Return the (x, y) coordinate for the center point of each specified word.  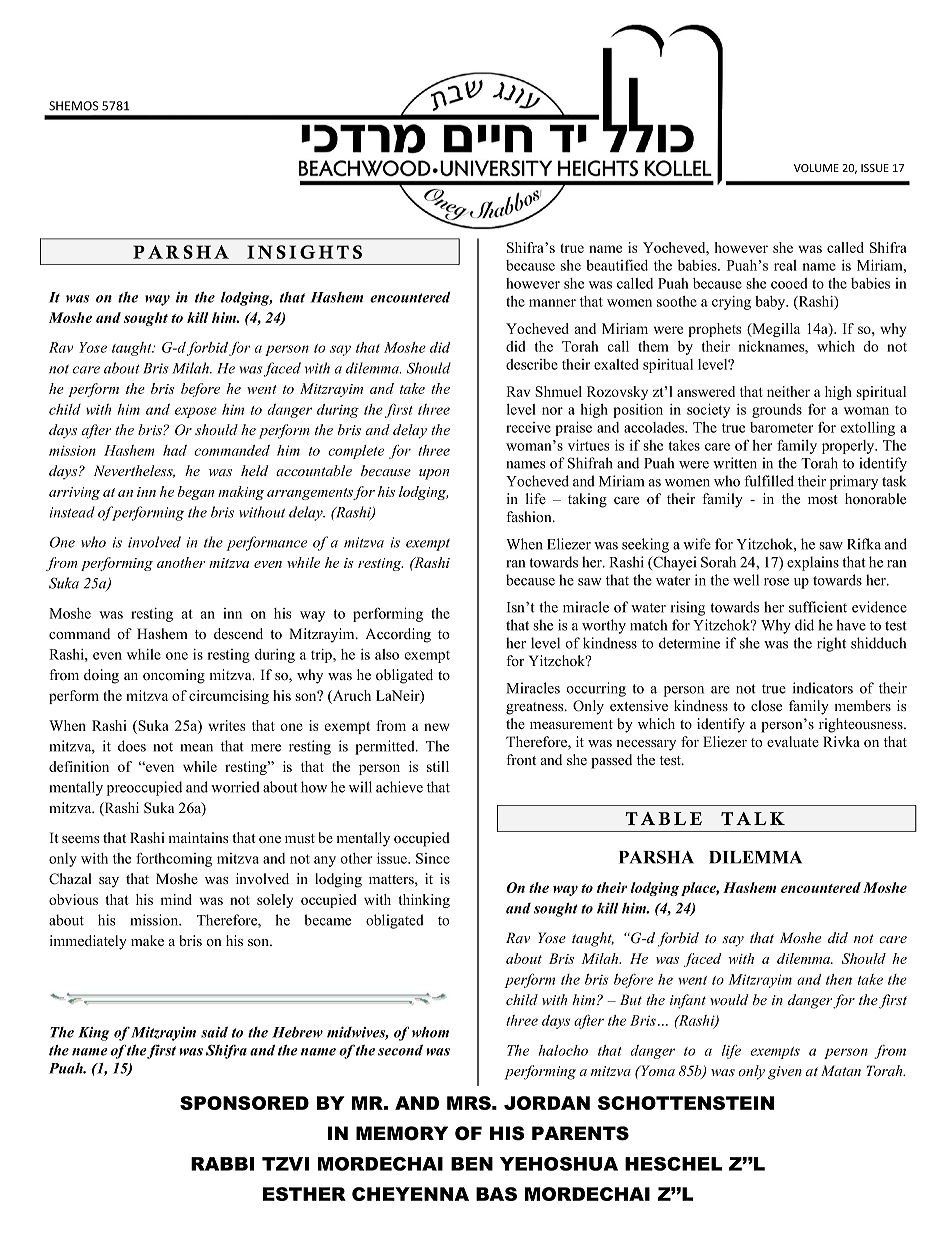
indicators (823, 688)
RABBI (222, 1164)
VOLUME (816, 168)
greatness (536, 708)
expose (196, 412)
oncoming (174, 676)
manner (552, 303)
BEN (472, 1164)
